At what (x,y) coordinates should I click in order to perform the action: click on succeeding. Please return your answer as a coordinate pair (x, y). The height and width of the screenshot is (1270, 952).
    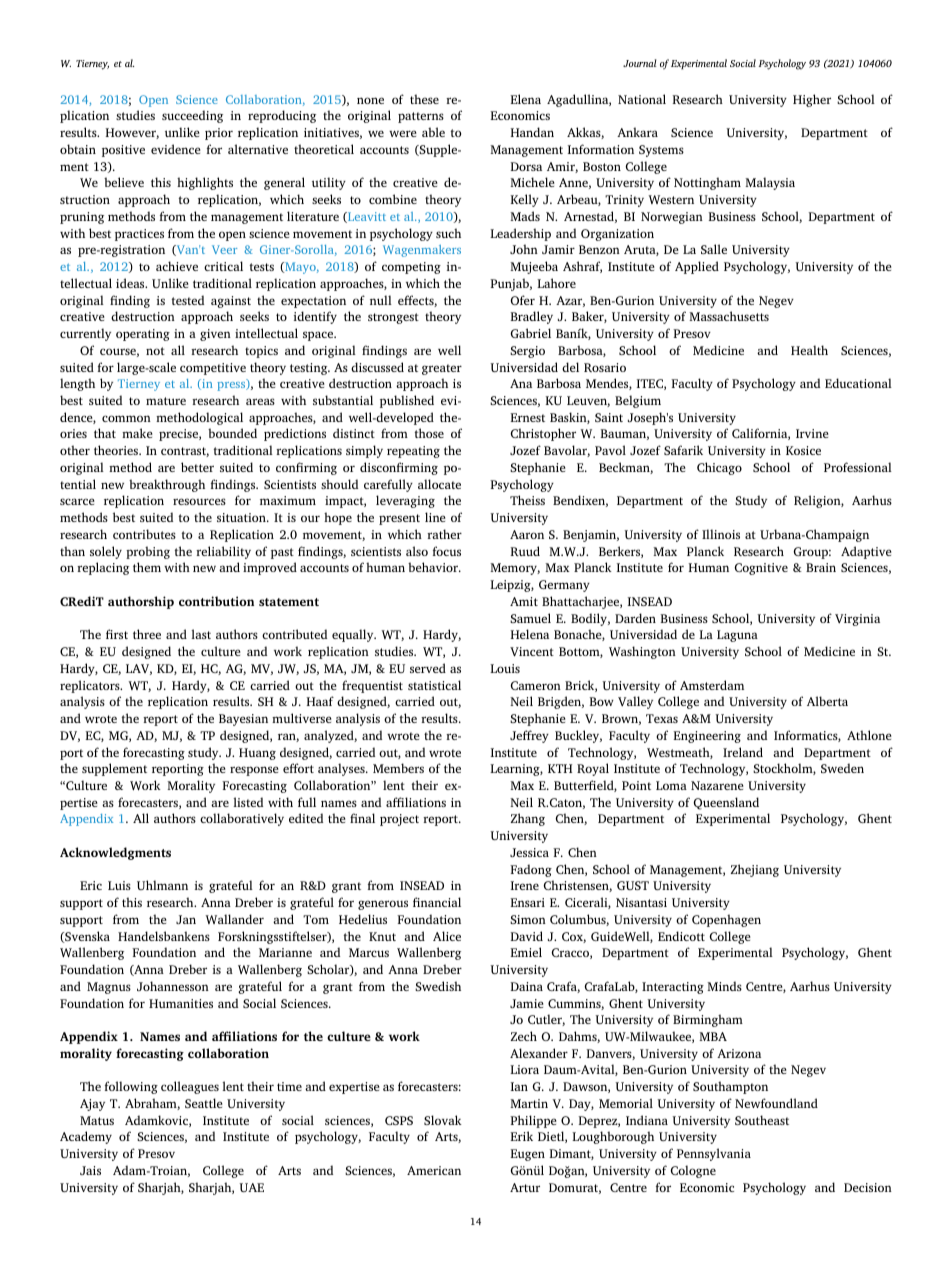
    Looking at the image, I should click on (192, 116).
